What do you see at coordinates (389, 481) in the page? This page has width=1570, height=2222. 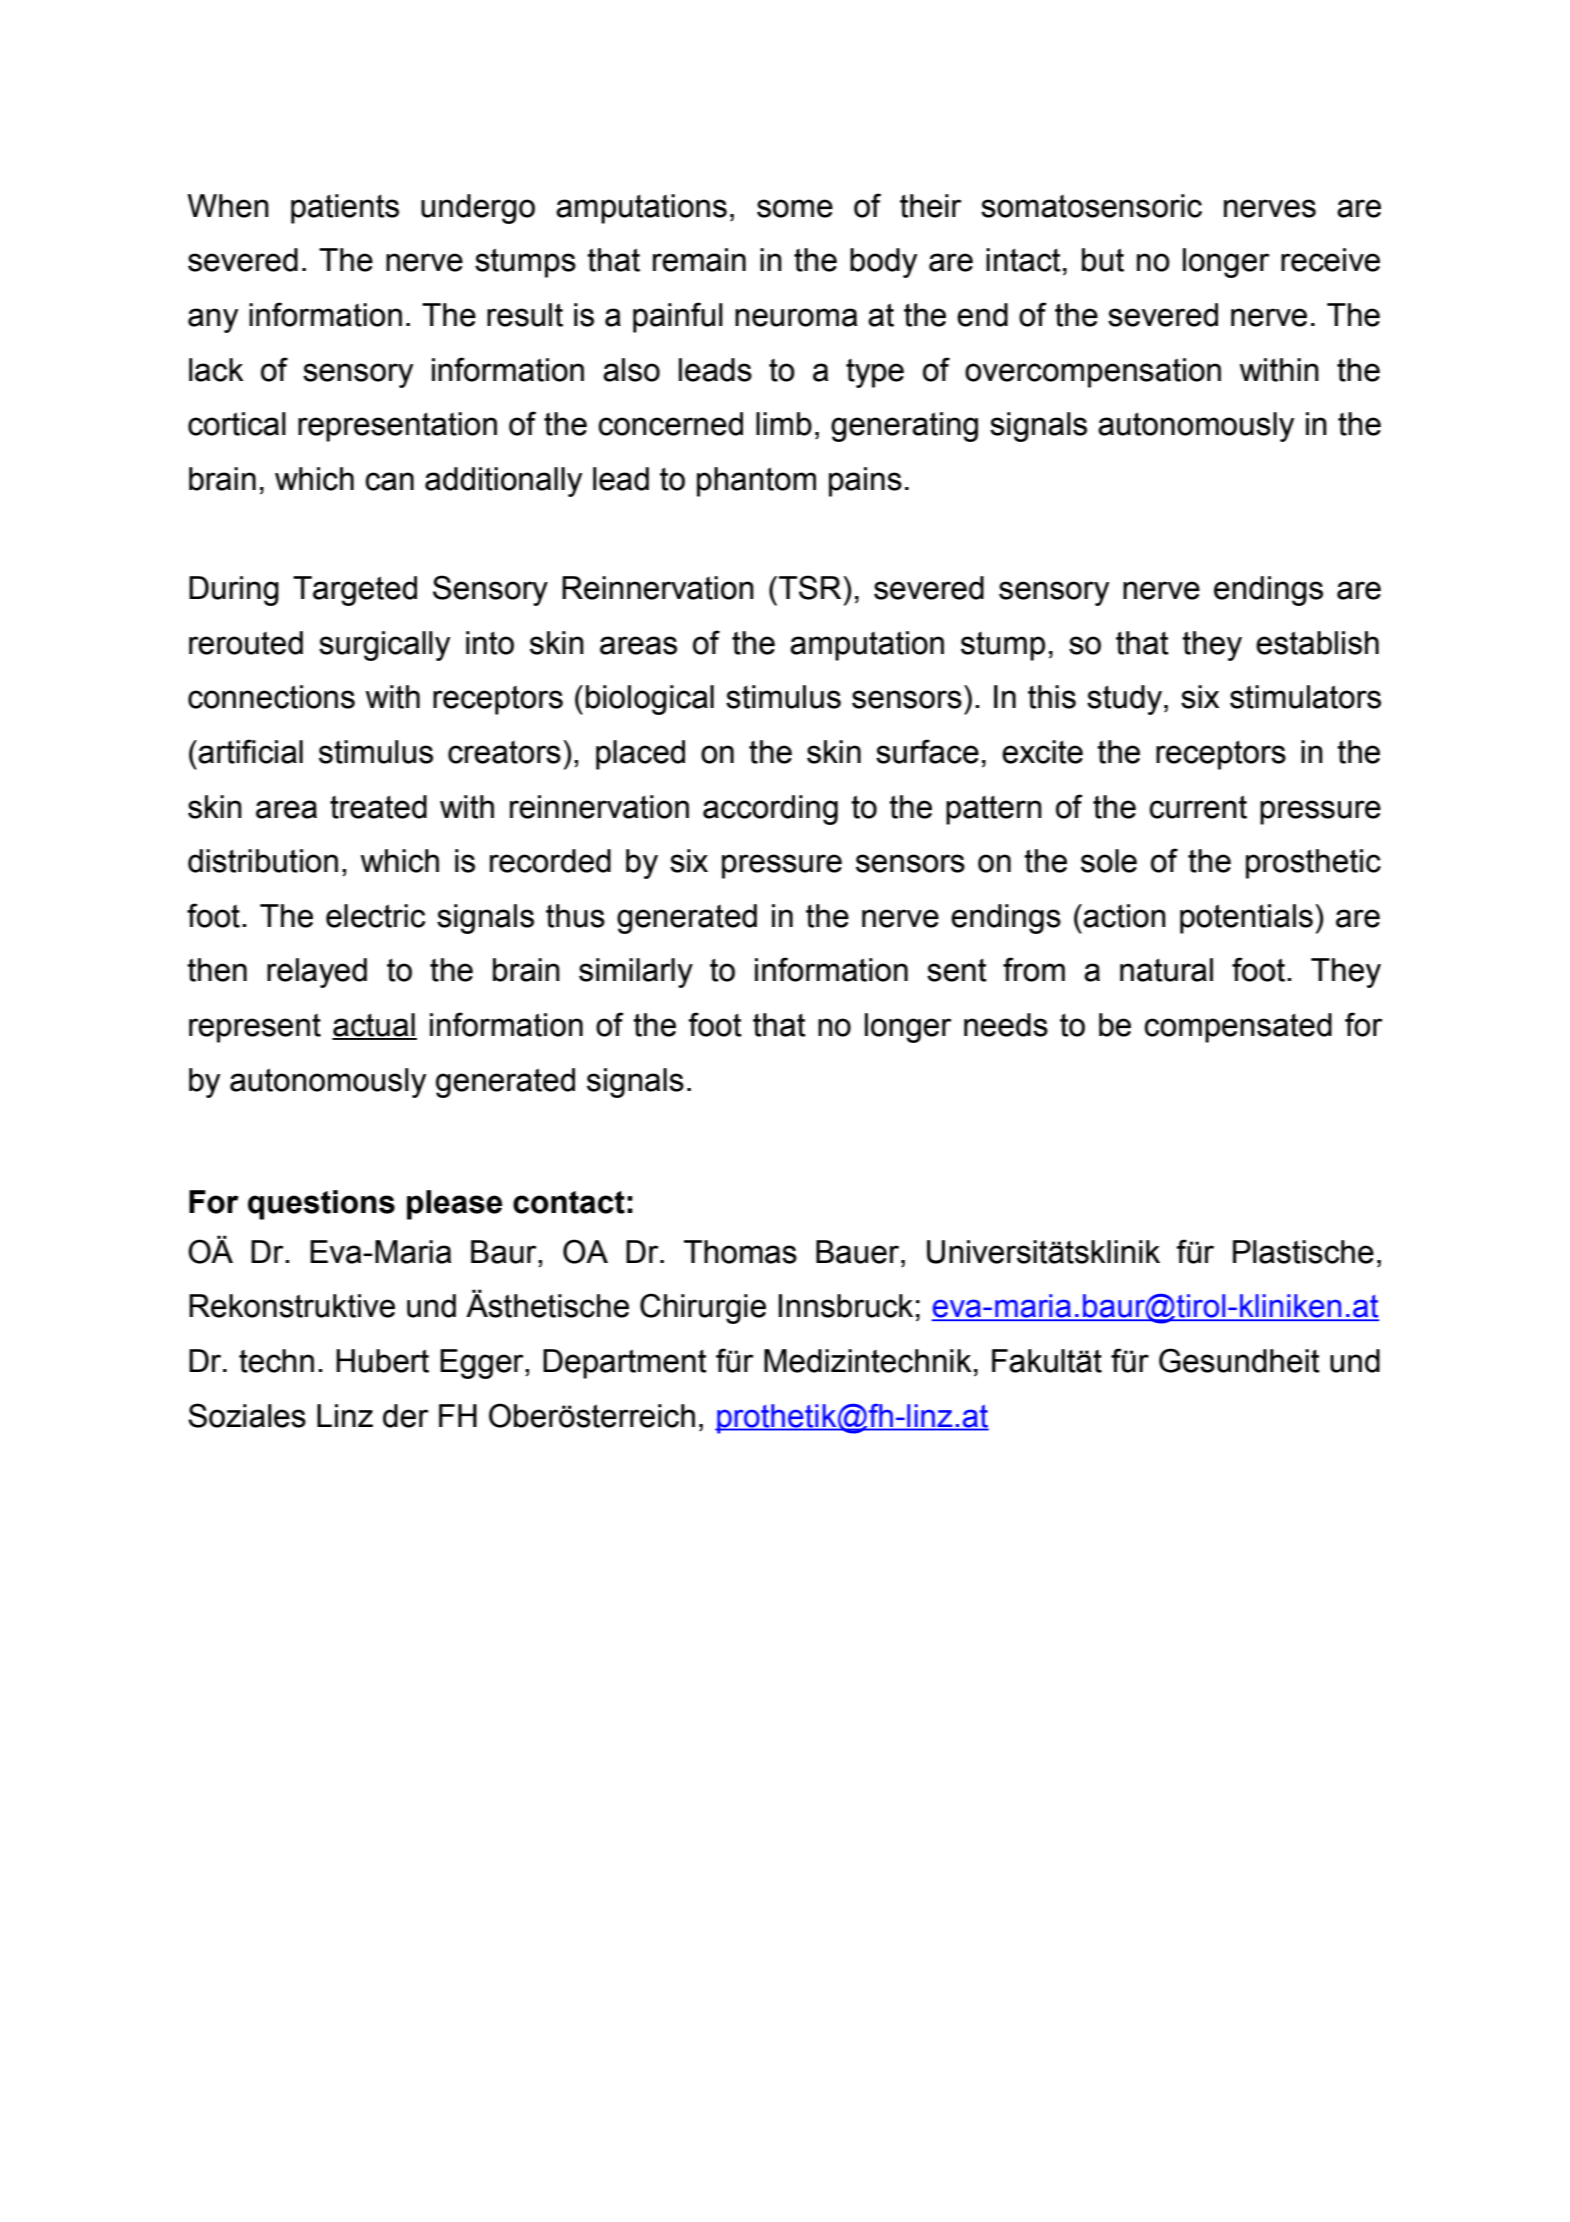 I see `can` at bounding box center [389, 481].
